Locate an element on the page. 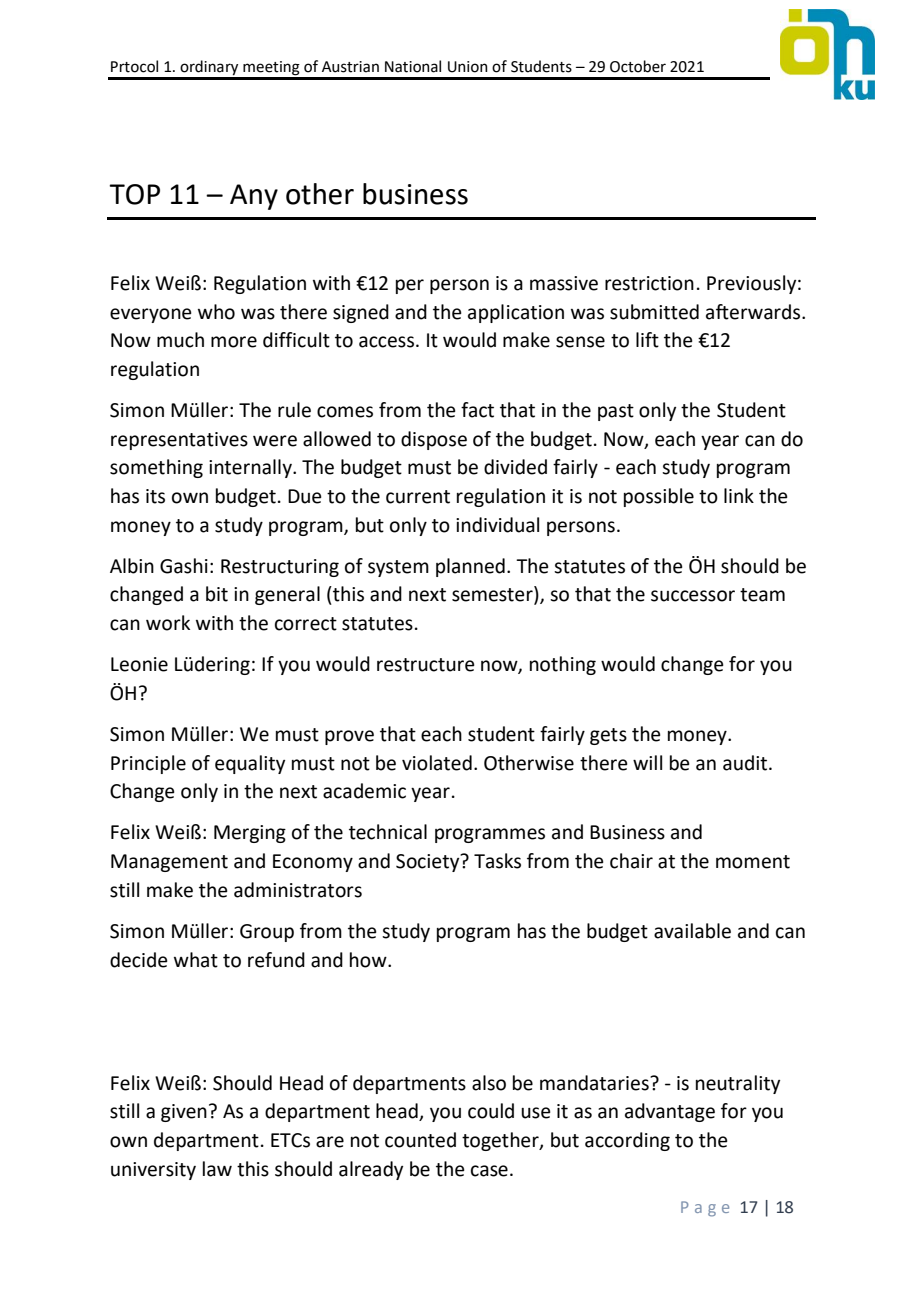 This document has height=1308, width=924. possible is located at coordinates (659, 497).
